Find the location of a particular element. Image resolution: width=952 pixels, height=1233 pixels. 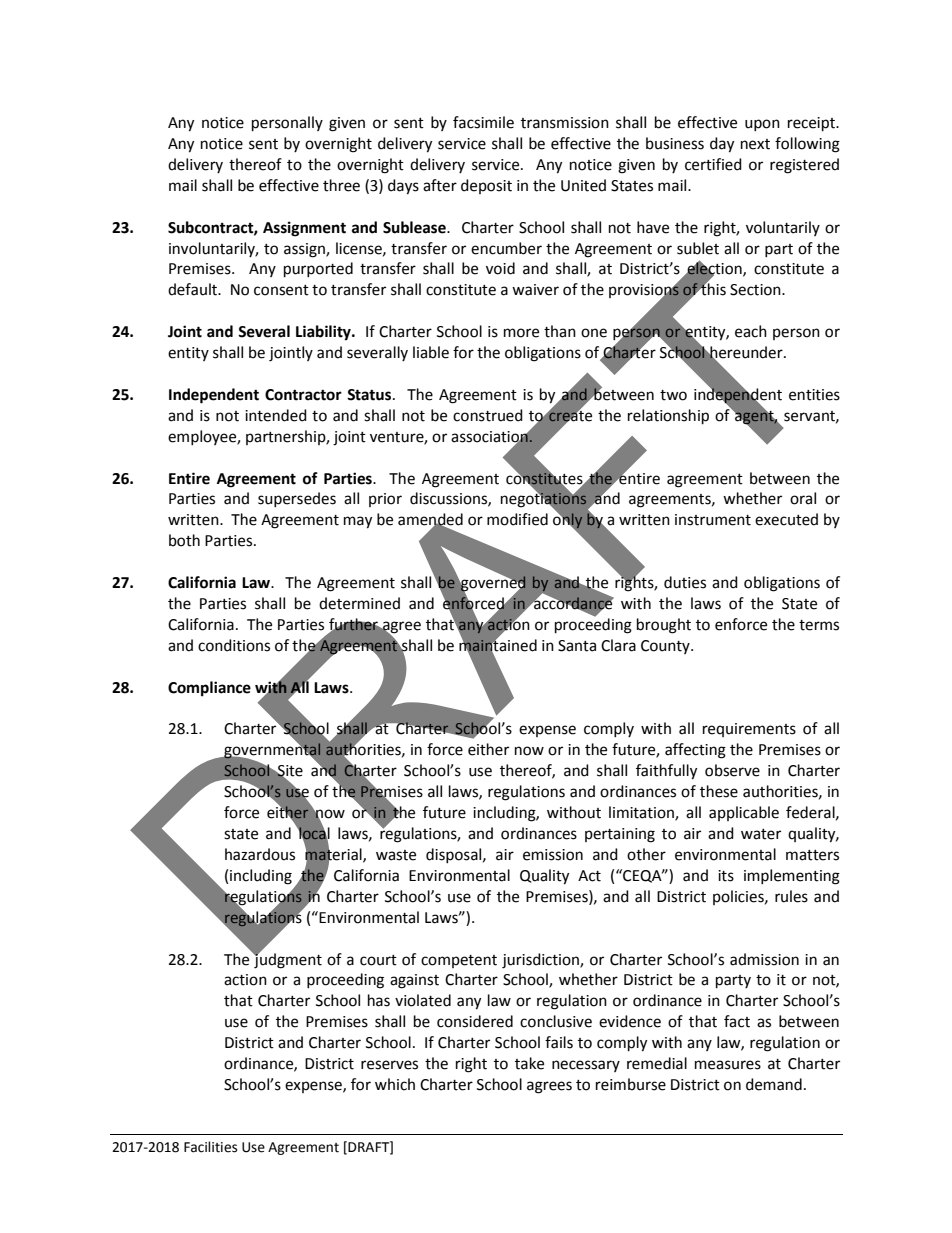

instrument is located at coordinates (713, 520).
